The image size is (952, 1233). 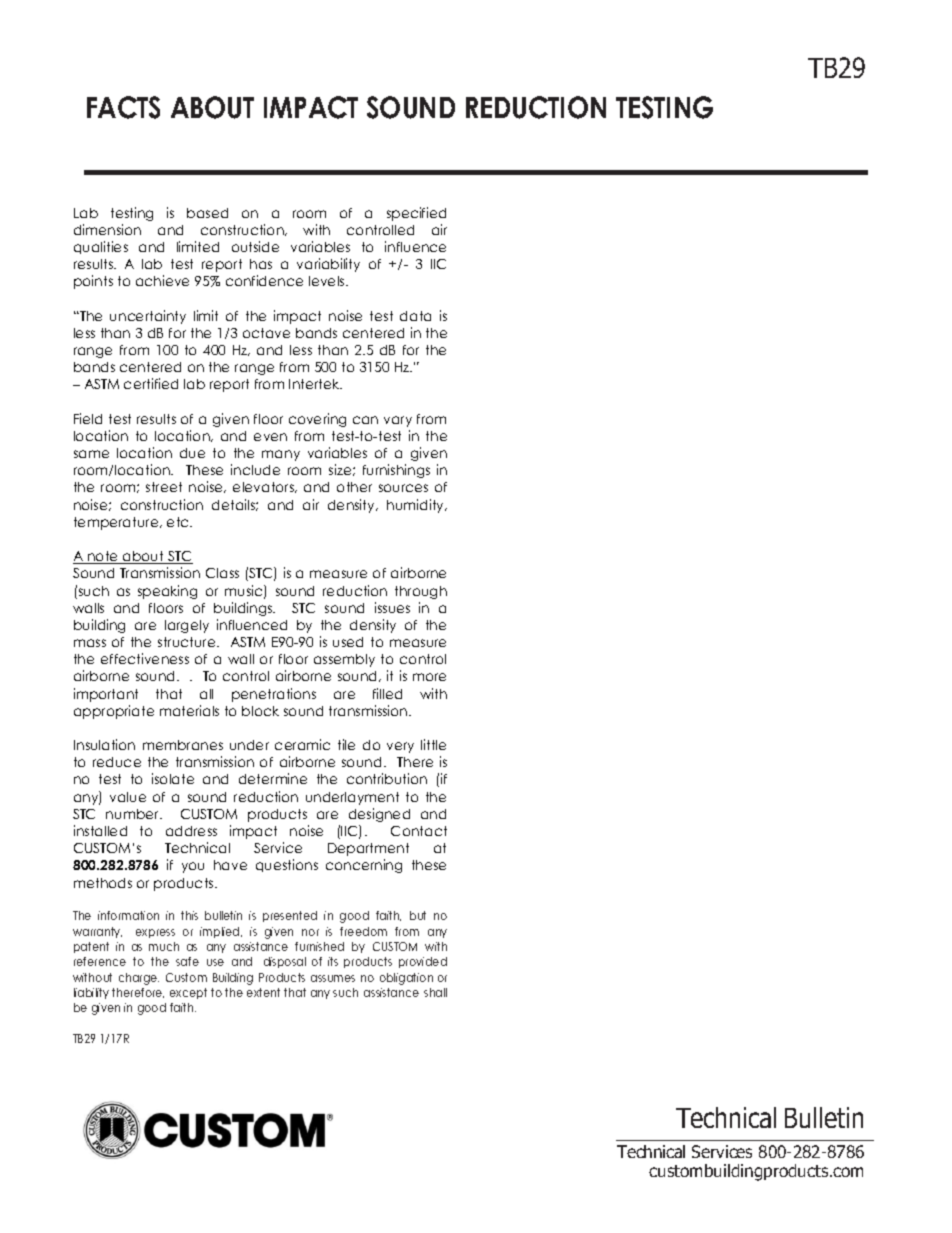 What do you see at coordinates (274, 695) in the screenshot?
I see `penetrations` at bounding box center [274, 695].
